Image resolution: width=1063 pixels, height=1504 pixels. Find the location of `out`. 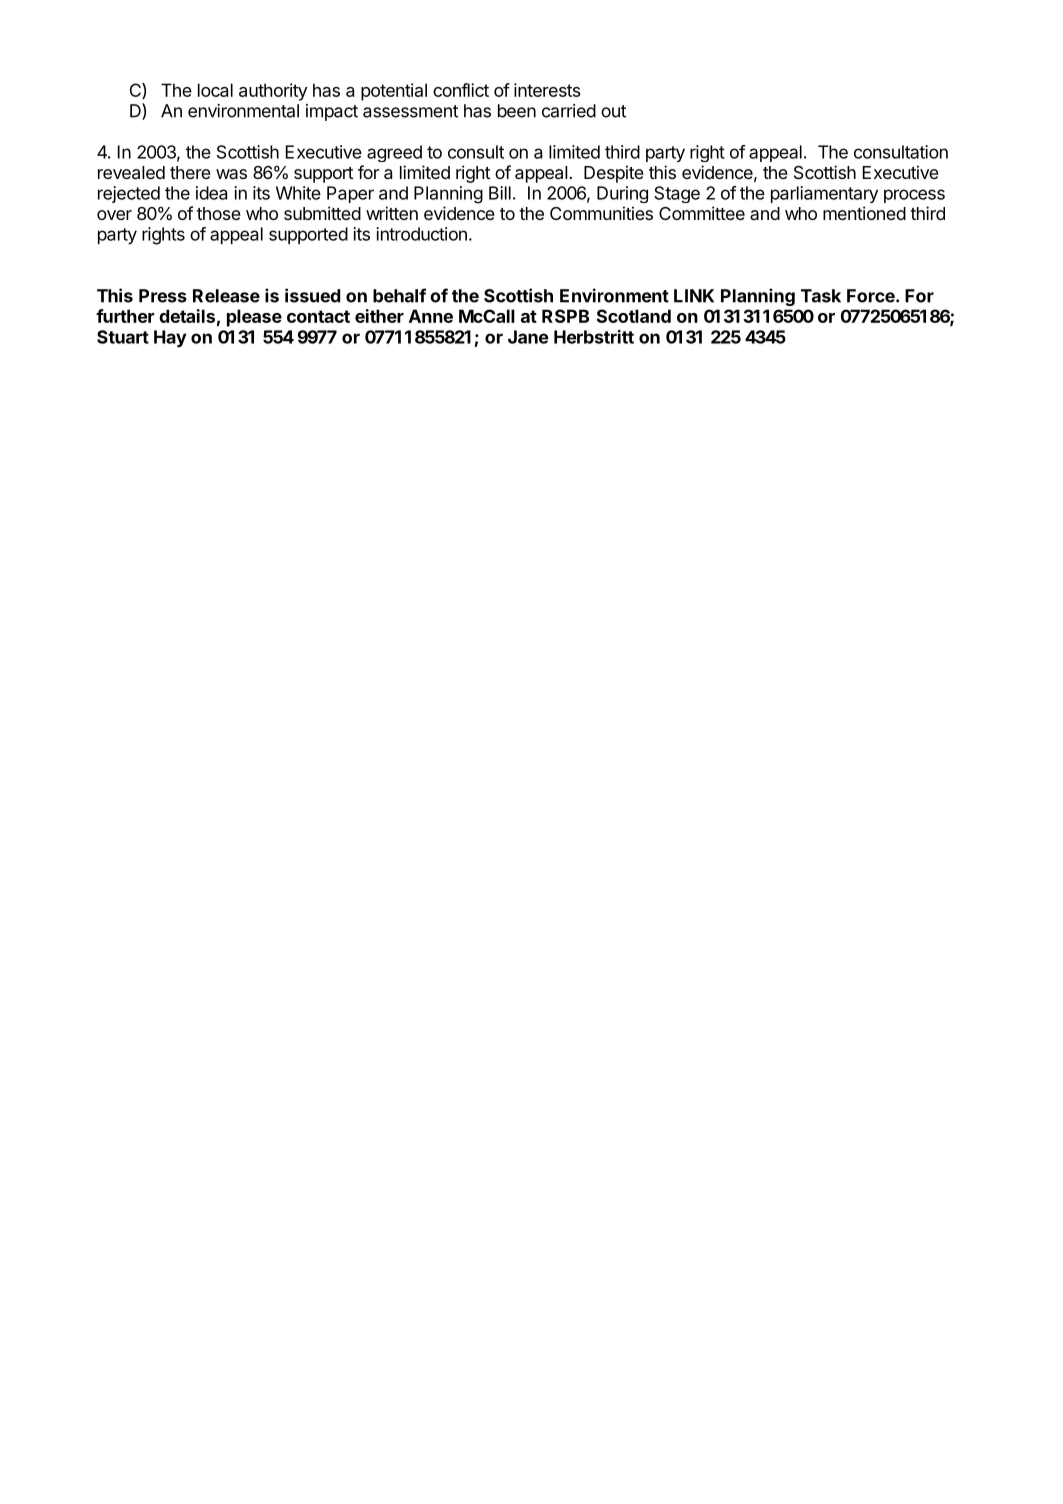

out is located at coordinates (613, 111).
